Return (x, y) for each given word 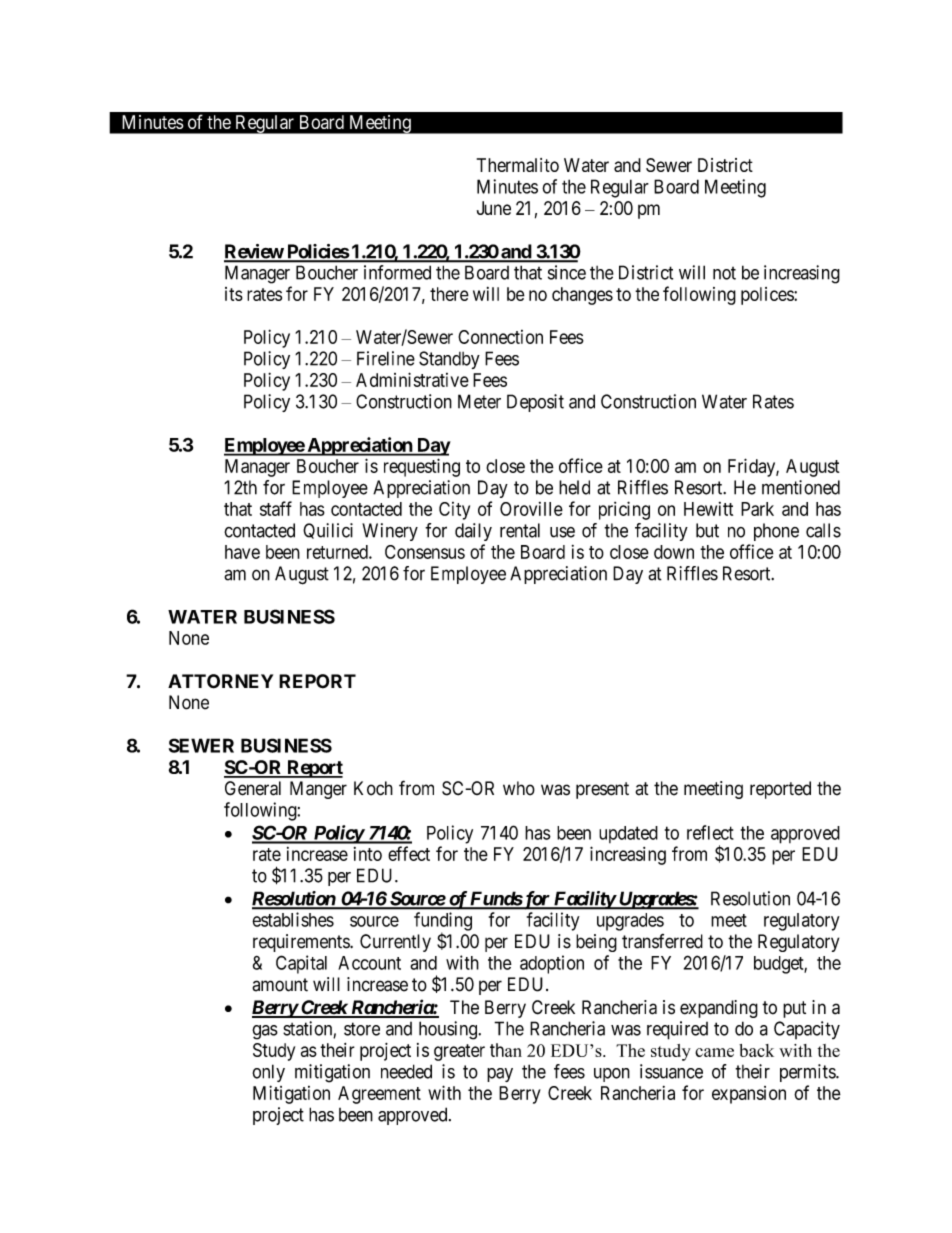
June (494, 208)
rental (520, 530)
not (724, 273)
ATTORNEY (220, 681)
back (756, 1050)
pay (500, 1075)
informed (397, 272)
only (268, 1073)
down (674, 552)
